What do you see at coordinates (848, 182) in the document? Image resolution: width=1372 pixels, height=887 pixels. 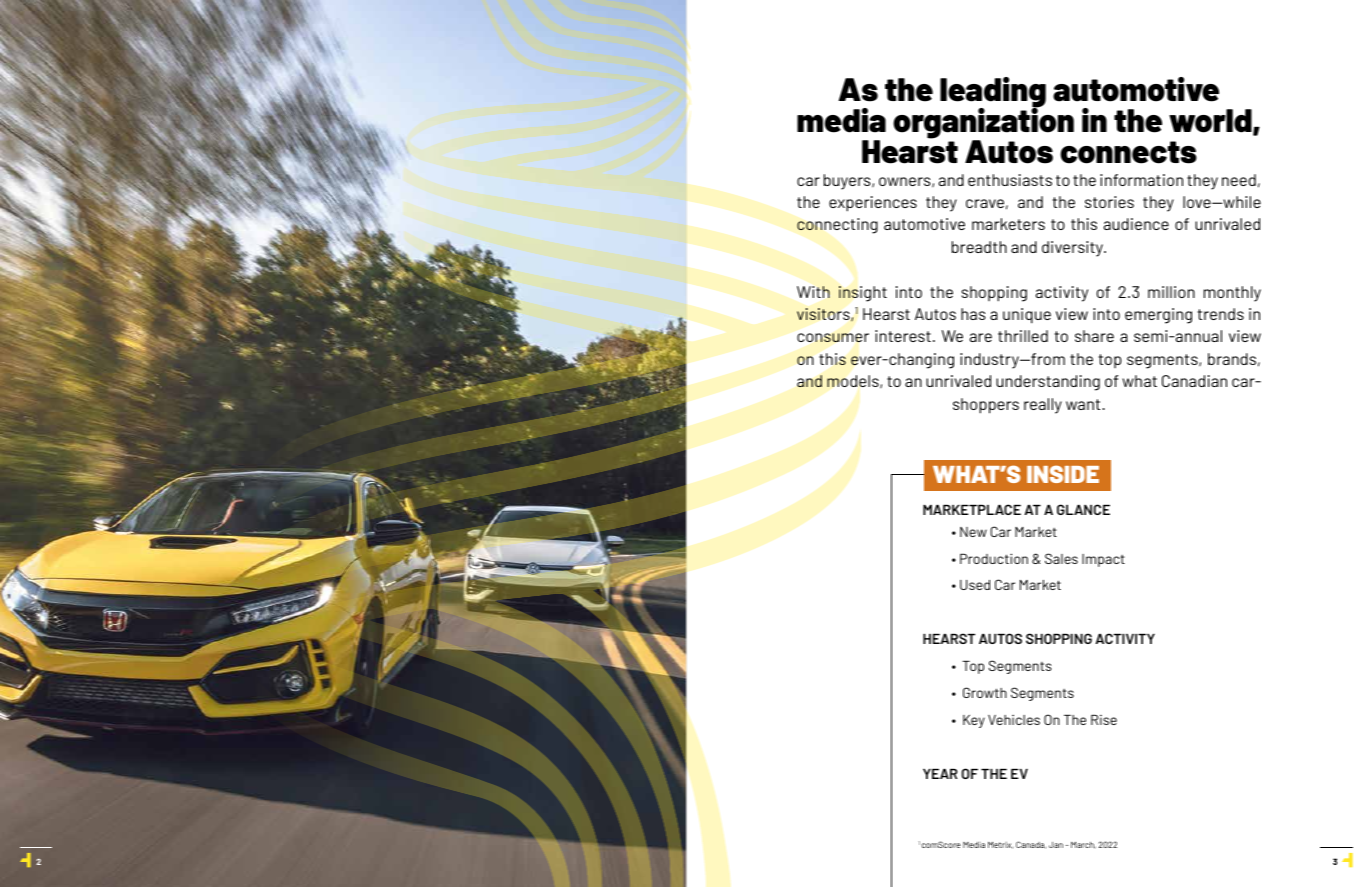 I see `buyers` at bounding box center [848, 182].
